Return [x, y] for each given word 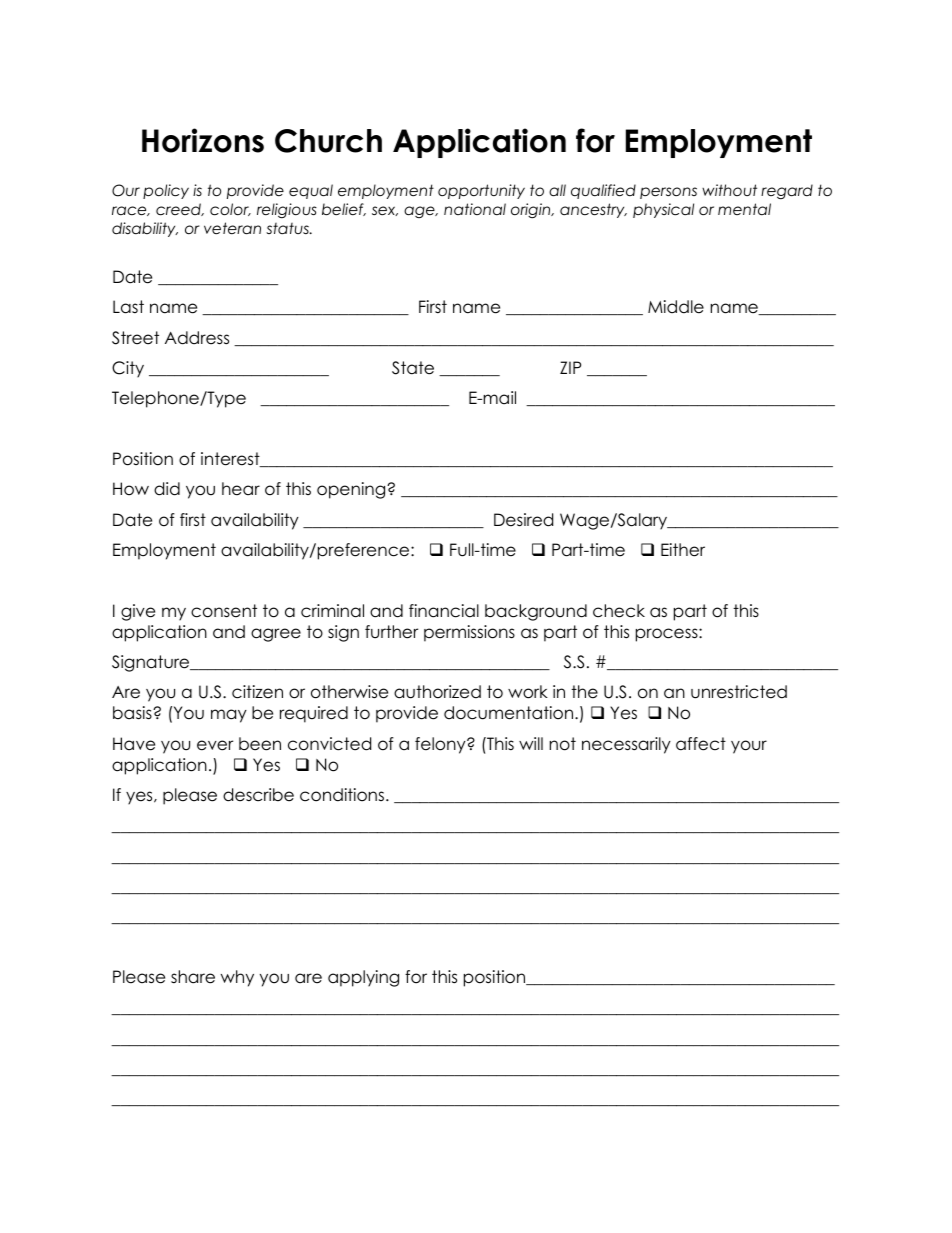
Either [683, 550]
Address [197, 338]
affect [701, 744]
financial [444, 611]
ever [215, 745]
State [413, 368]
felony [441, 745]
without [729, 190]
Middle [676, 307]
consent [224, 611]
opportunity [481, 191]
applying [363, 978]
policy [166, 191]
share [193, 977]
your [749, 747]
